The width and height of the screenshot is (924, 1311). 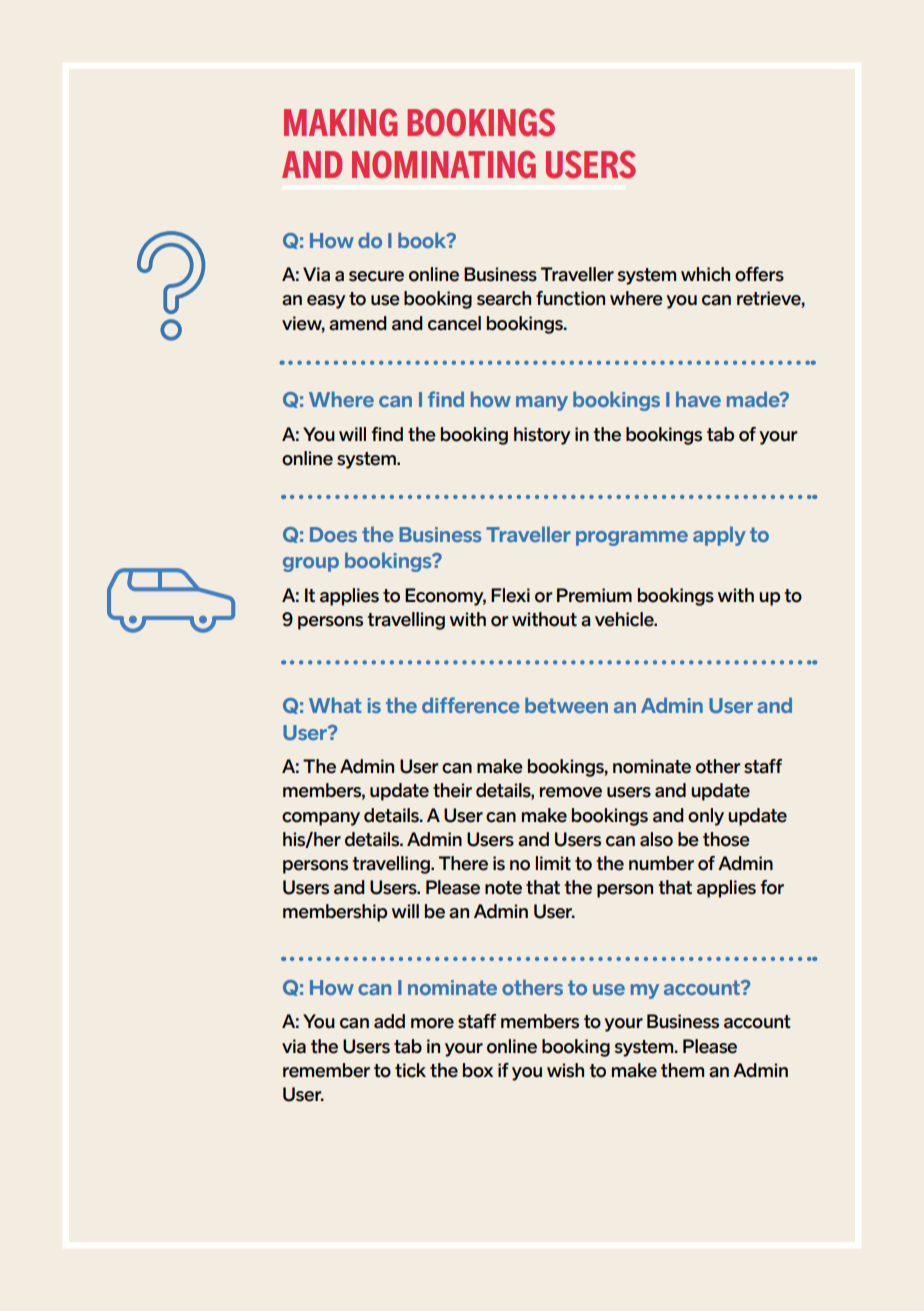 I want to click on add, so click(x=389, y=1021).
